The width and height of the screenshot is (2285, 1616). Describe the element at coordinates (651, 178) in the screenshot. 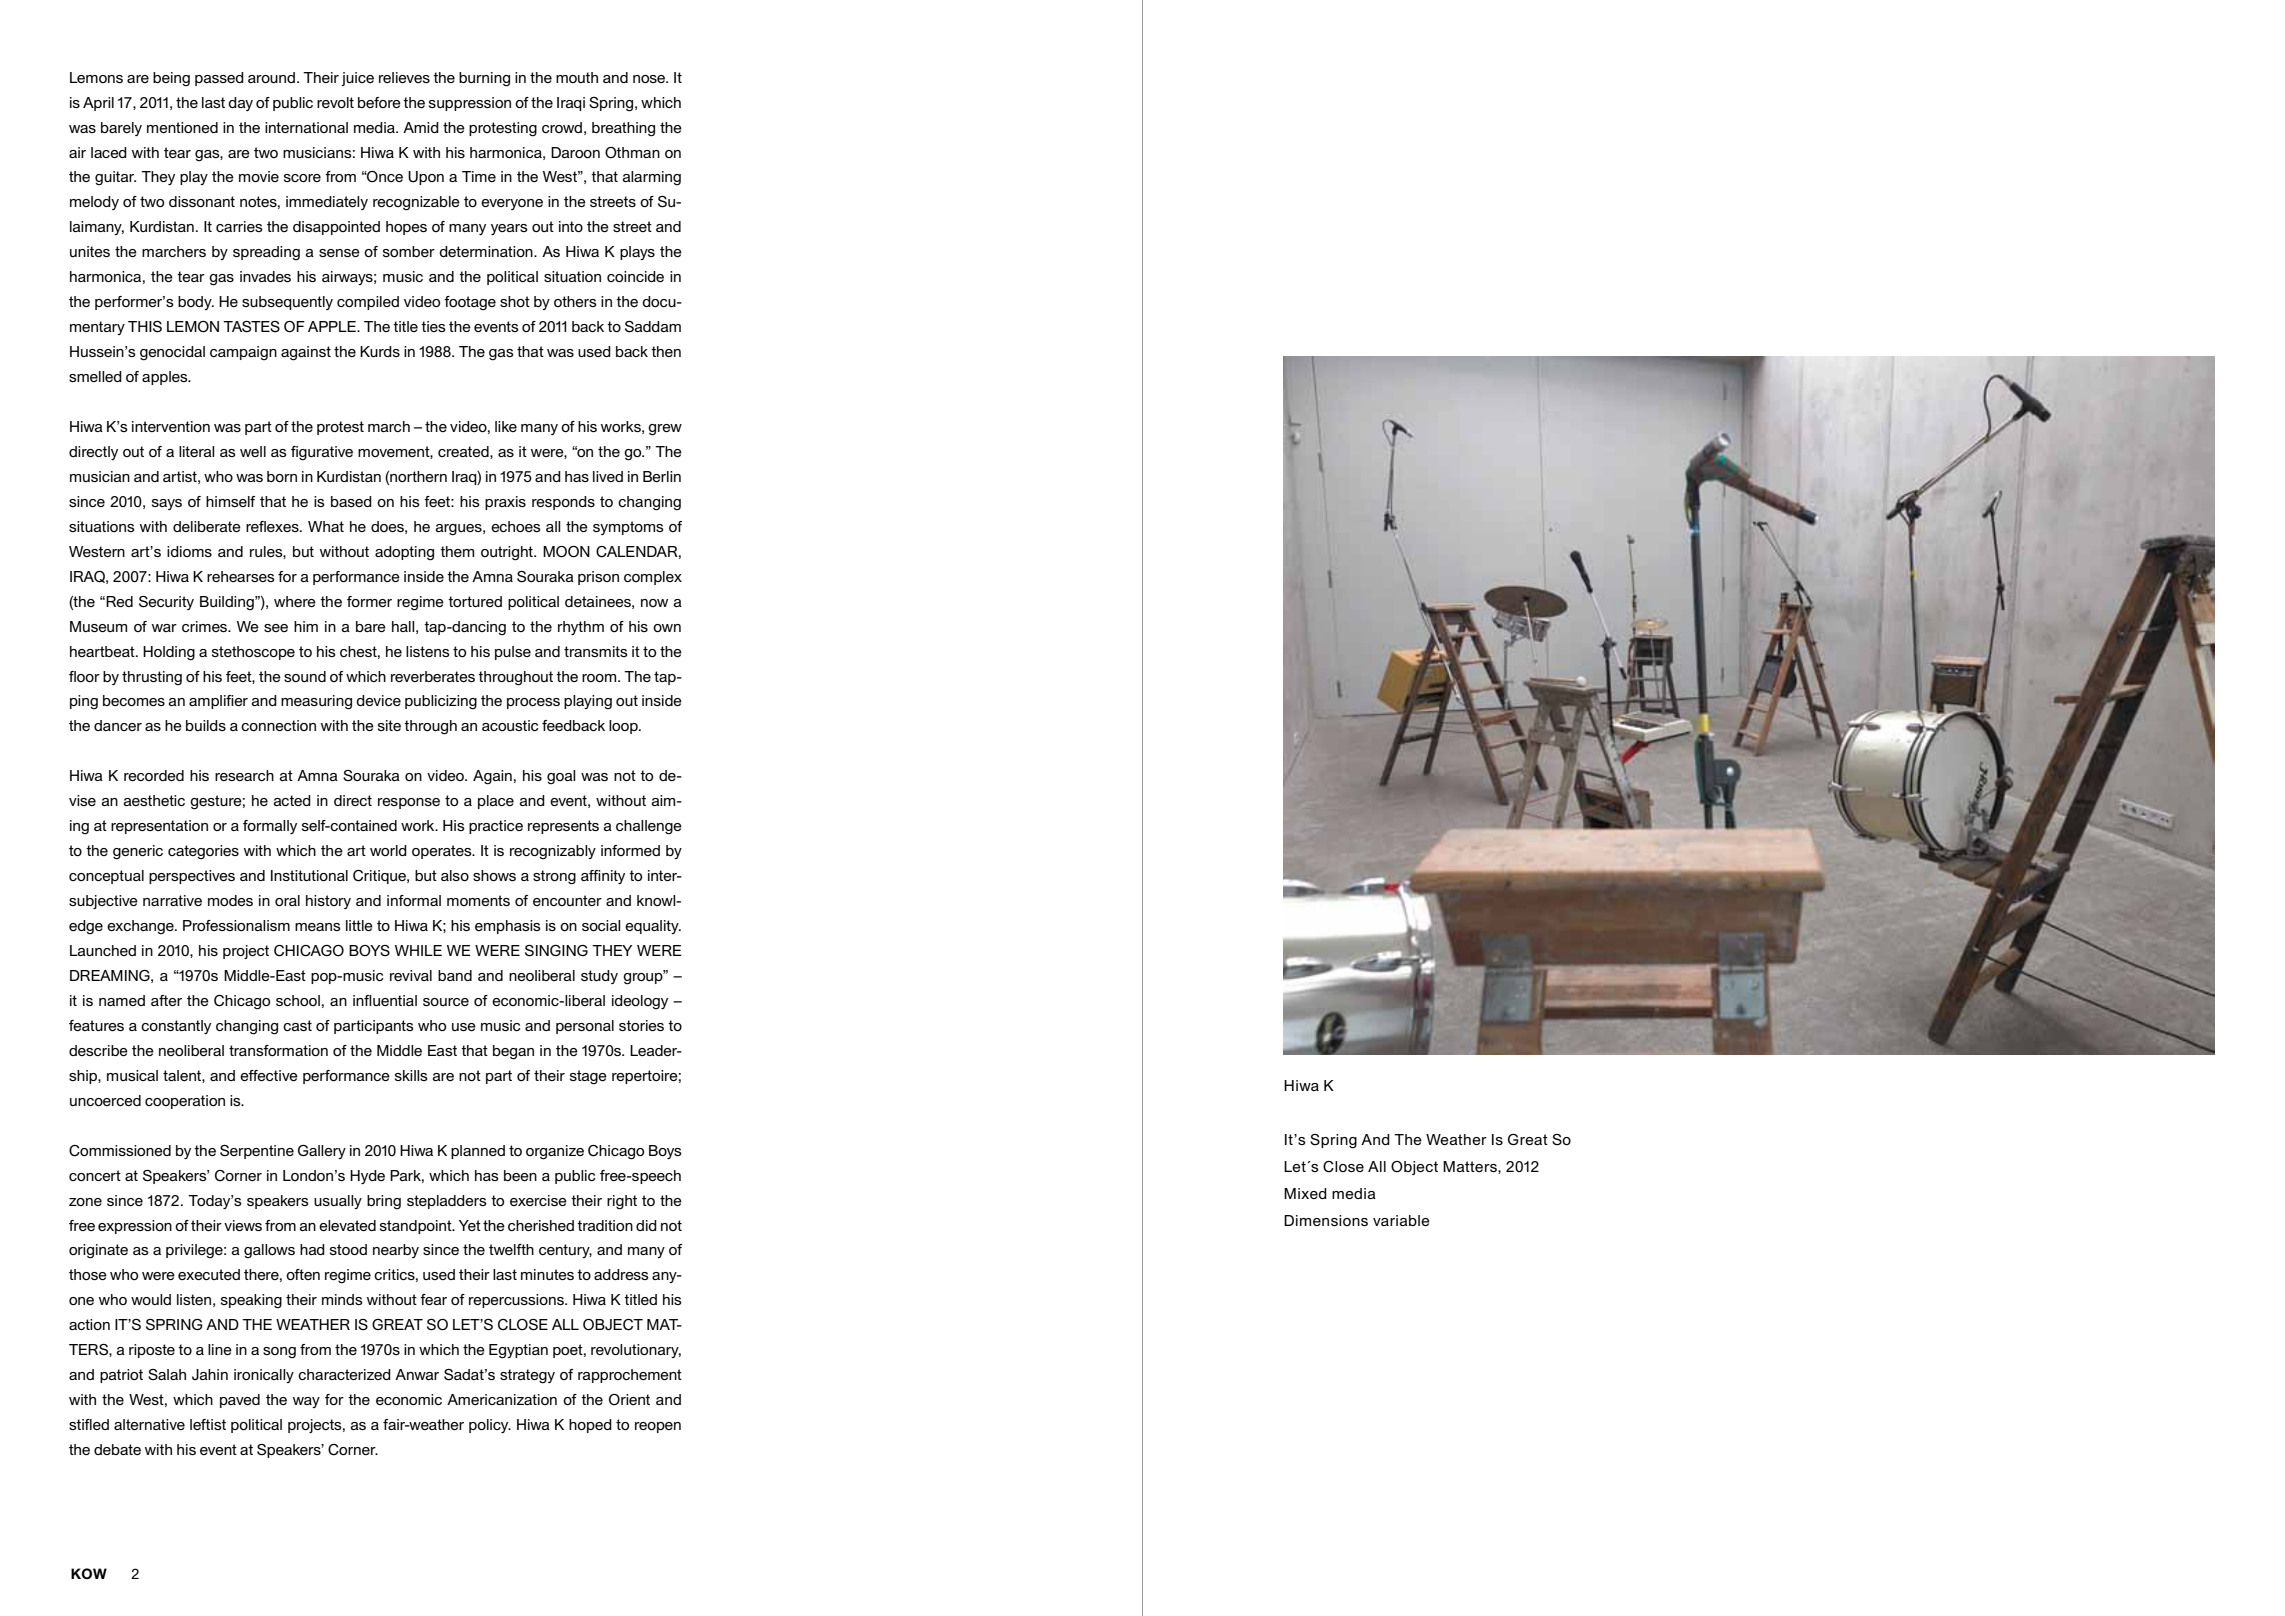

I see `alarming` at that location.
